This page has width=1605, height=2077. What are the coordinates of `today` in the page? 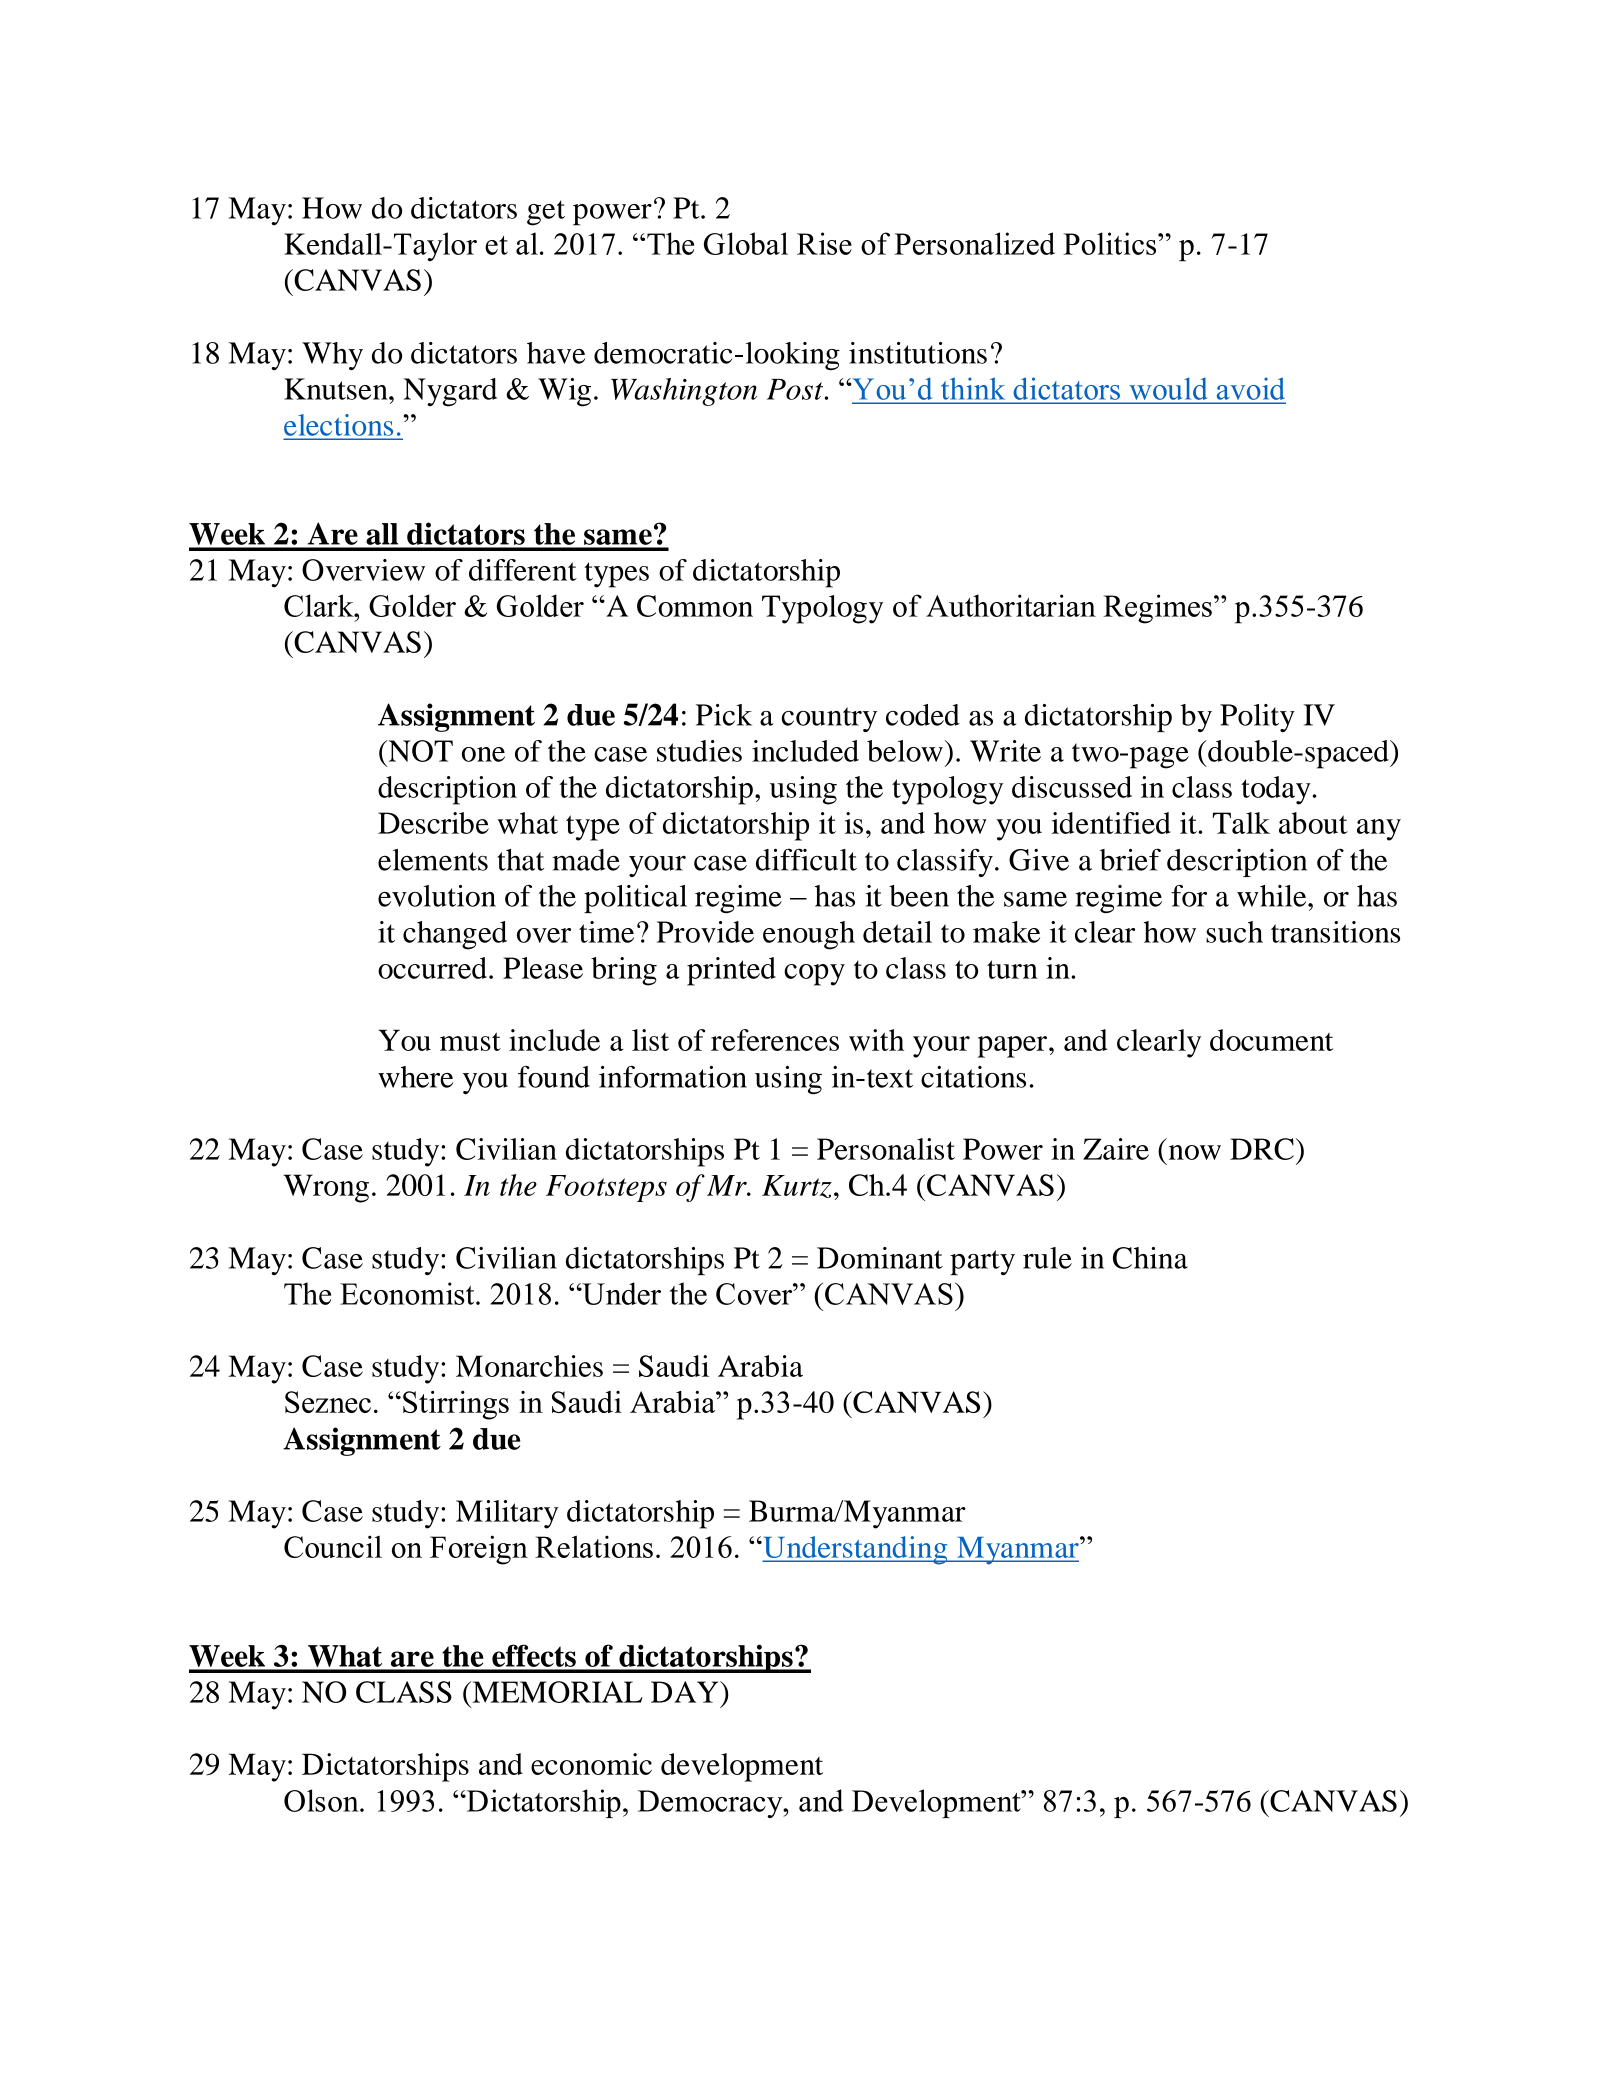 It's located at (1276, 790).
